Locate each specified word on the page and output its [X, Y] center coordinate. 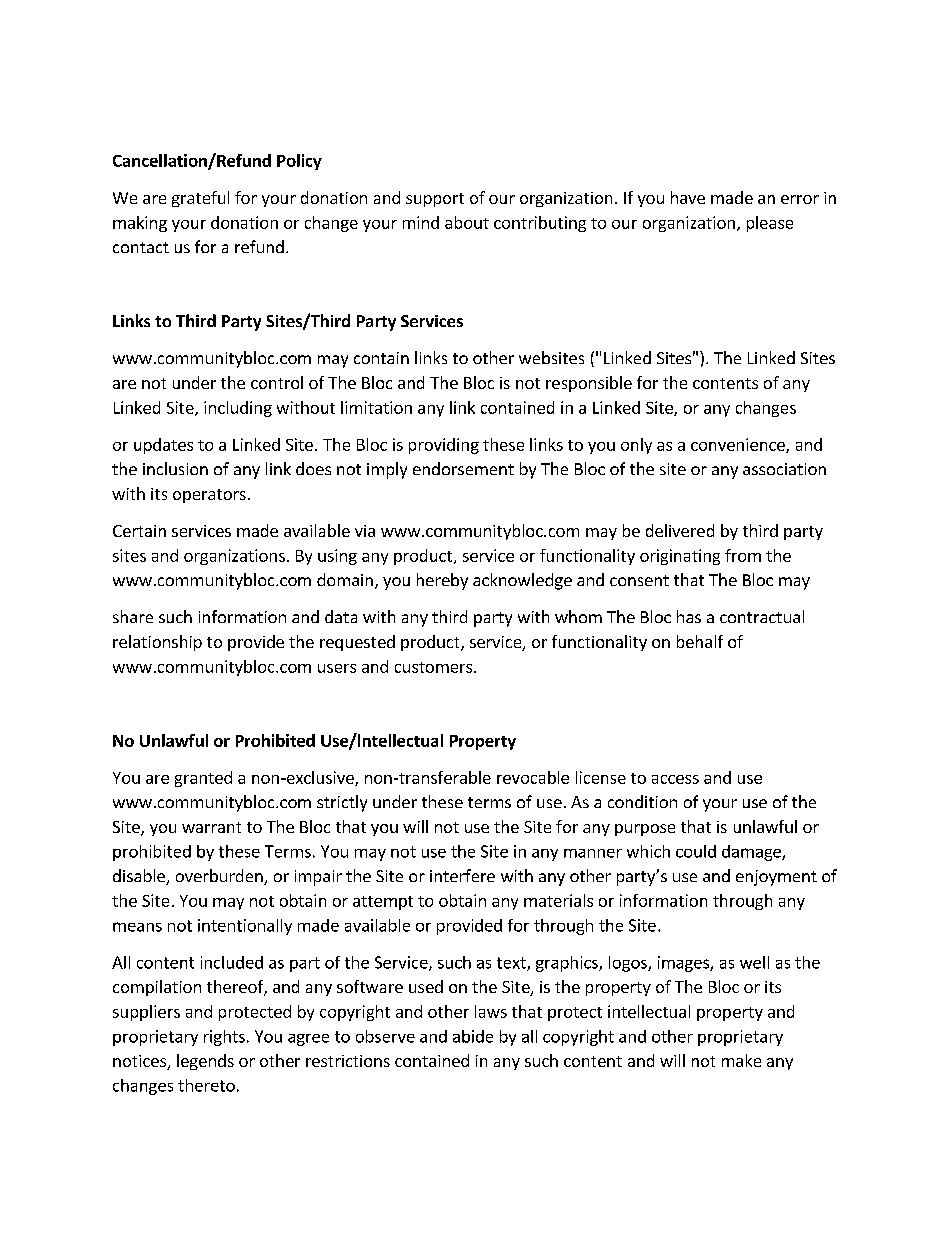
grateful [200, 199]
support [435, 200]
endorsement [463, 468]
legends [205, 1062]
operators [209, 496]
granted [203, 779]
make [741, 1060]
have [688, 197]
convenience [739, 445]
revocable [533, 777]
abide [473, 1036]
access [675, 779]
